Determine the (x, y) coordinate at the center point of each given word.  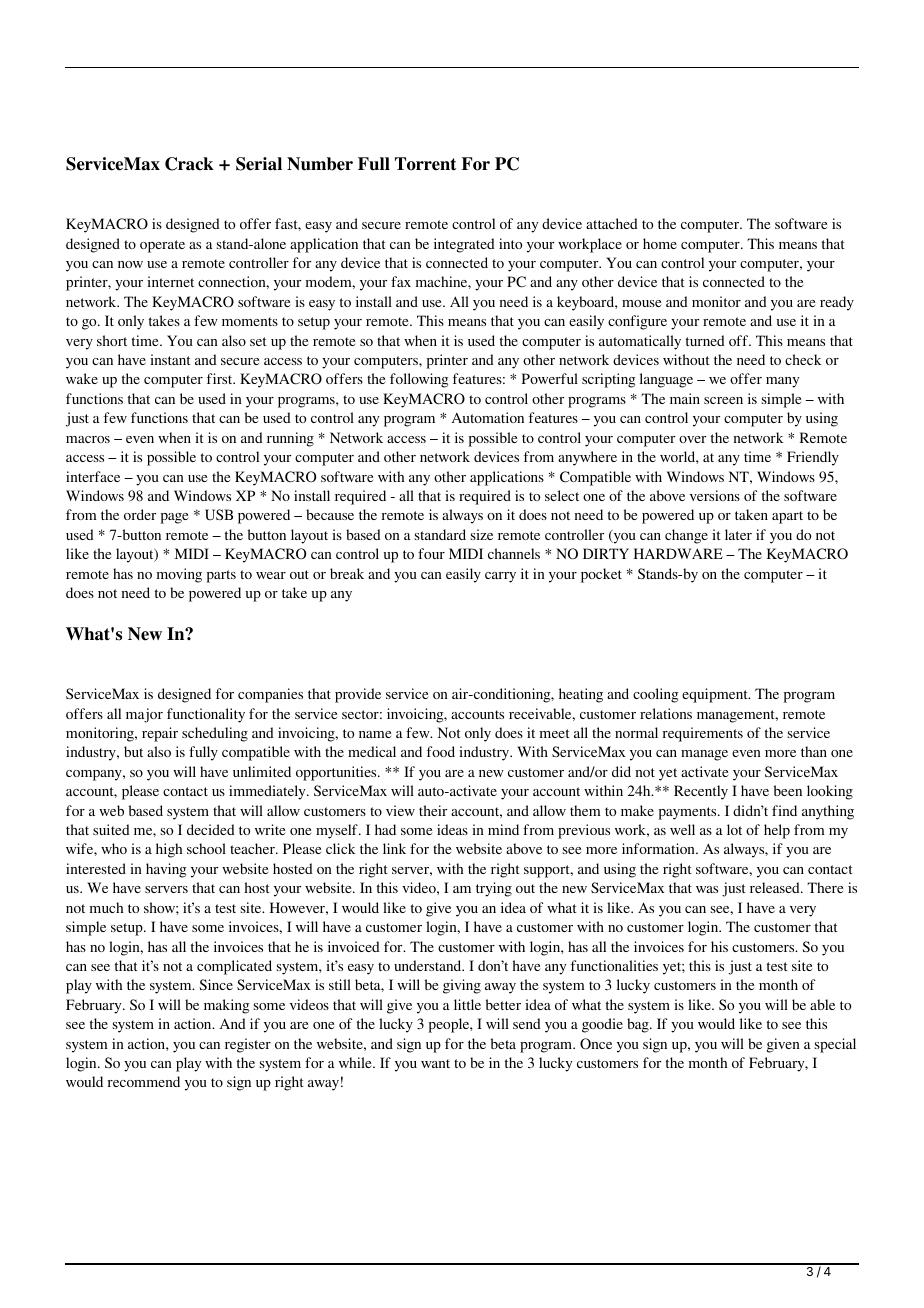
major (144, 715)
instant (170, 359)
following (419, 380)
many (782, 382)
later (738, 534)
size (482, 534)
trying (494, 889)
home (660, 243)
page (174, 518)
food (441, 751)
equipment (716, 695)
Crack (189, 164)
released (776, 887)
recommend (144, 1081)
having (166, 870)
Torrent (425, 164)
